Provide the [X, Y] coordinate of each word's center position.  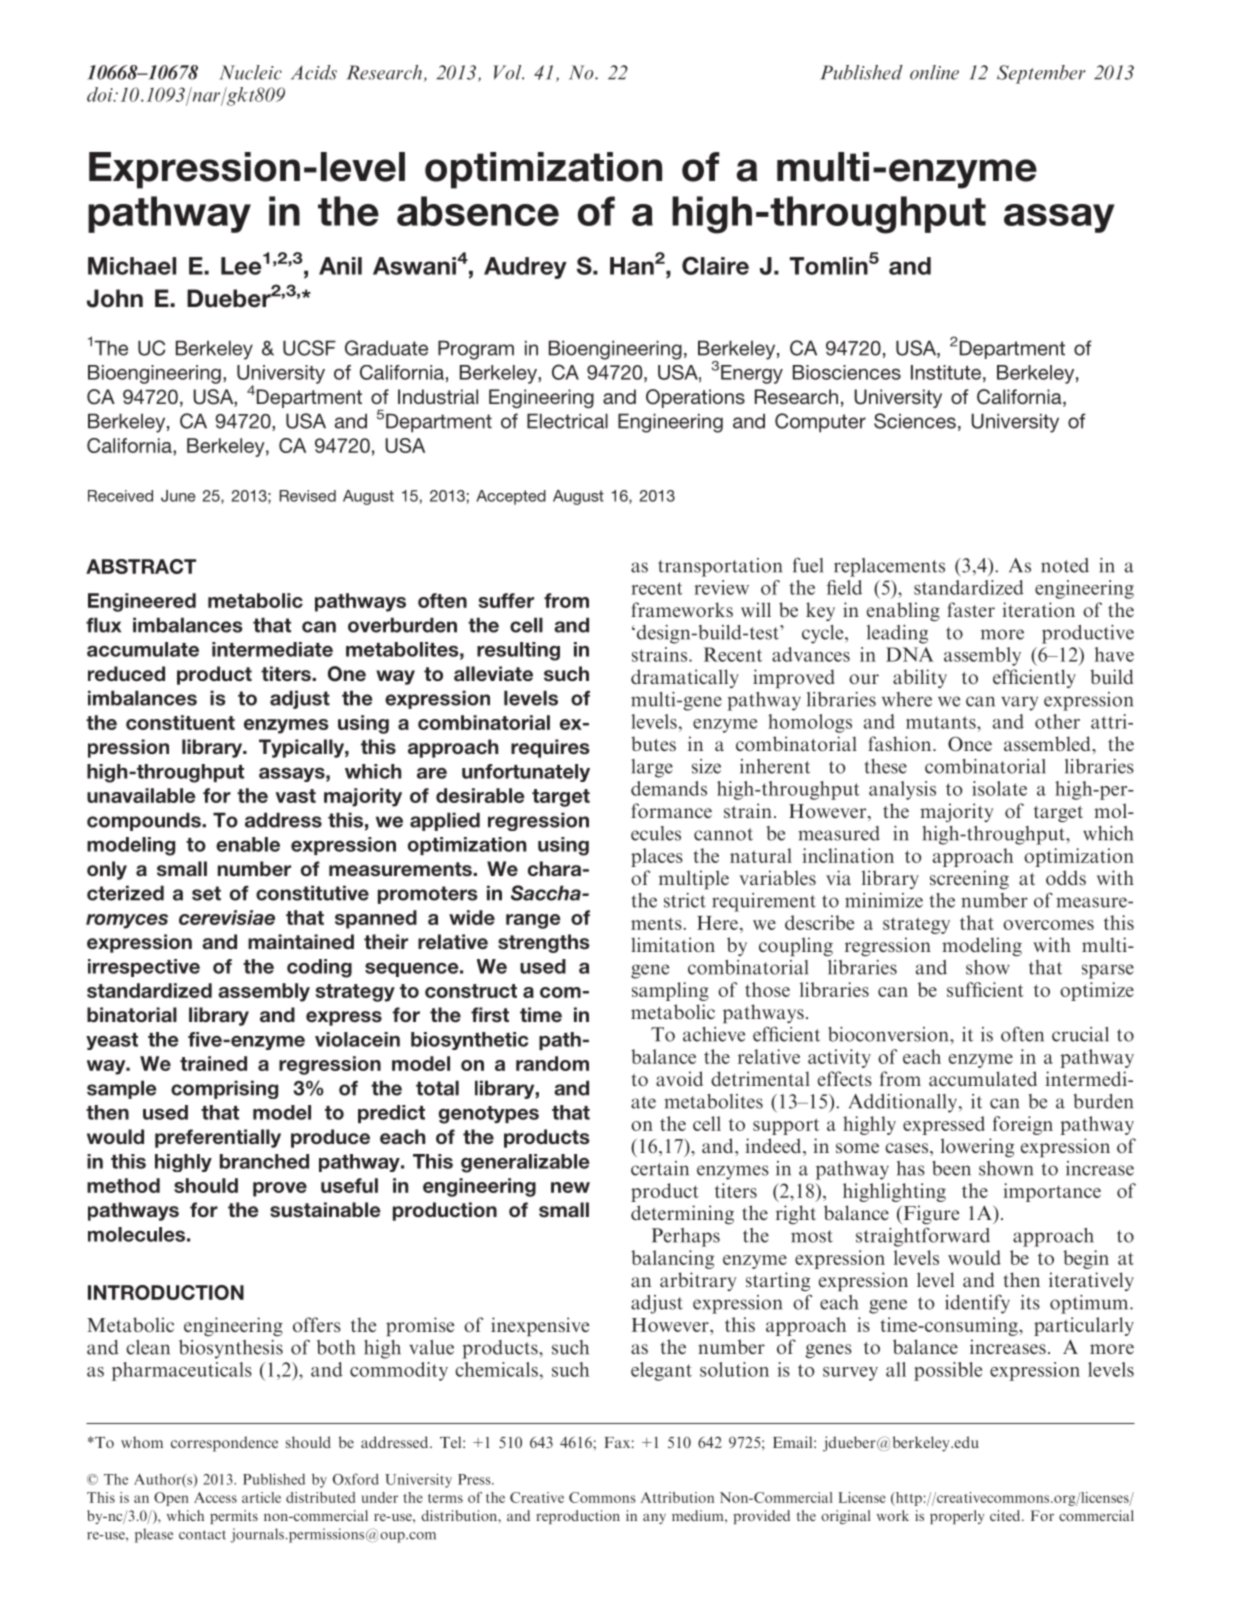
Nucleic [250, 72]
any [654, 1519]
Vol [508, 72]
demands [669, 788]
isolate [999, 788]
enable [248, 844]
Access [215, 1497]
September [1041, 74]
